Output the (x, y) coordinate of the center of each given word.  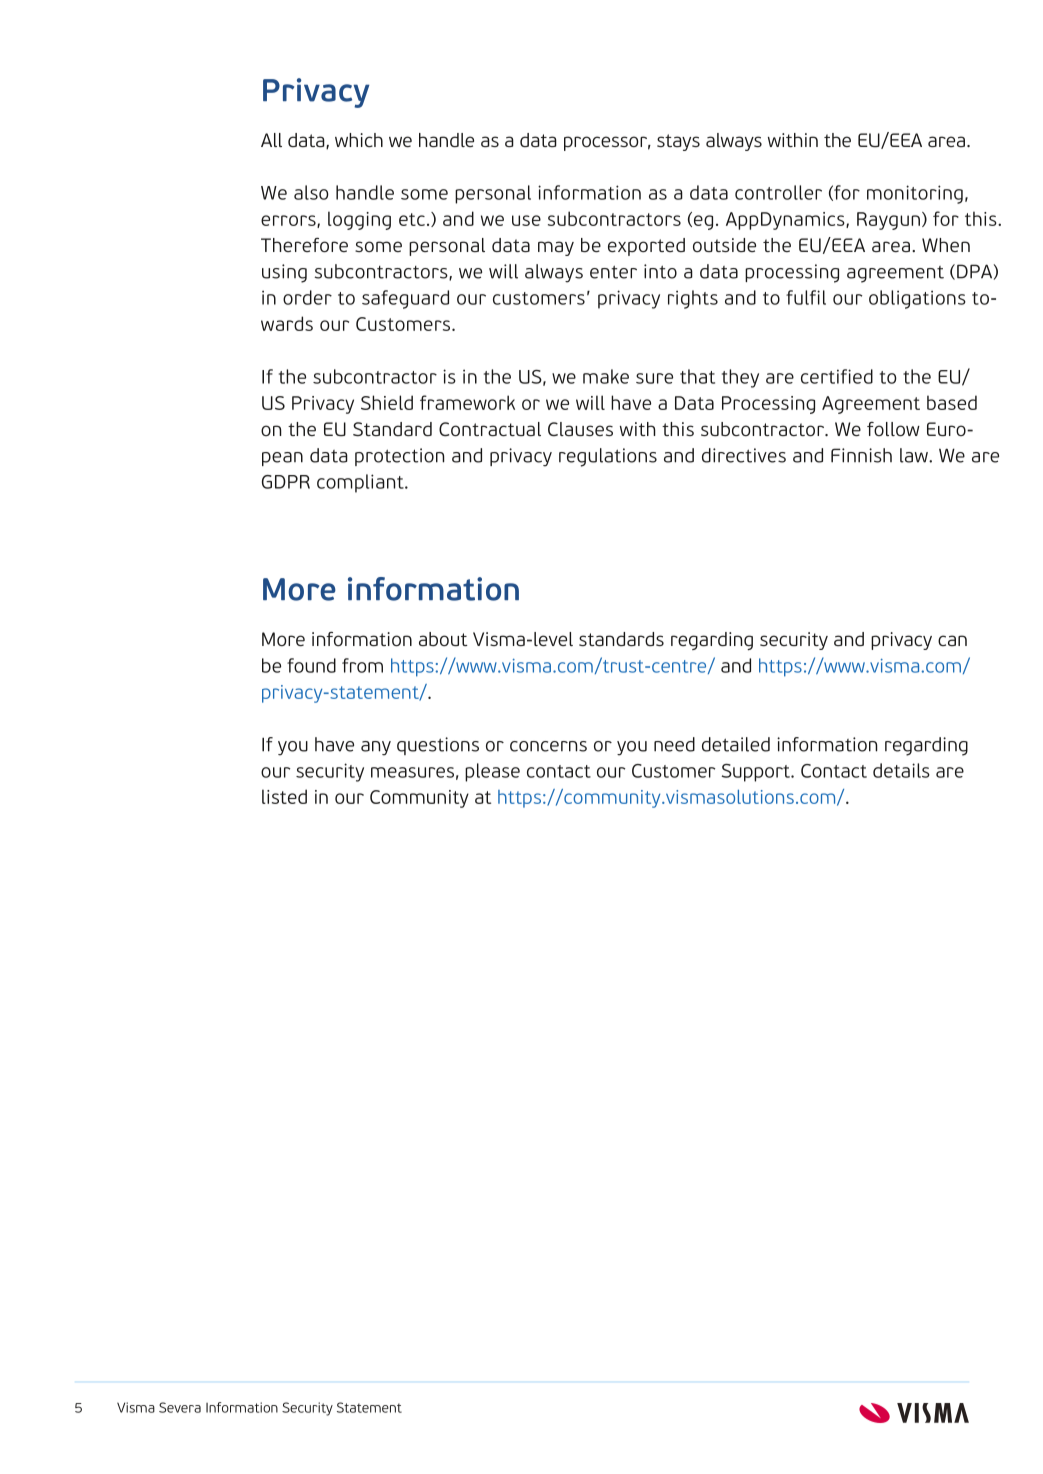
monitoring (915, 194)
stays (678, 142)
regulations (608, 457)
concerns (548, 746)
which (359, 140)
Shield (387, 402)
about (443, 639)
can (952, 640)
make (606, 376)
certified (837, 376)
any (376, 748)
